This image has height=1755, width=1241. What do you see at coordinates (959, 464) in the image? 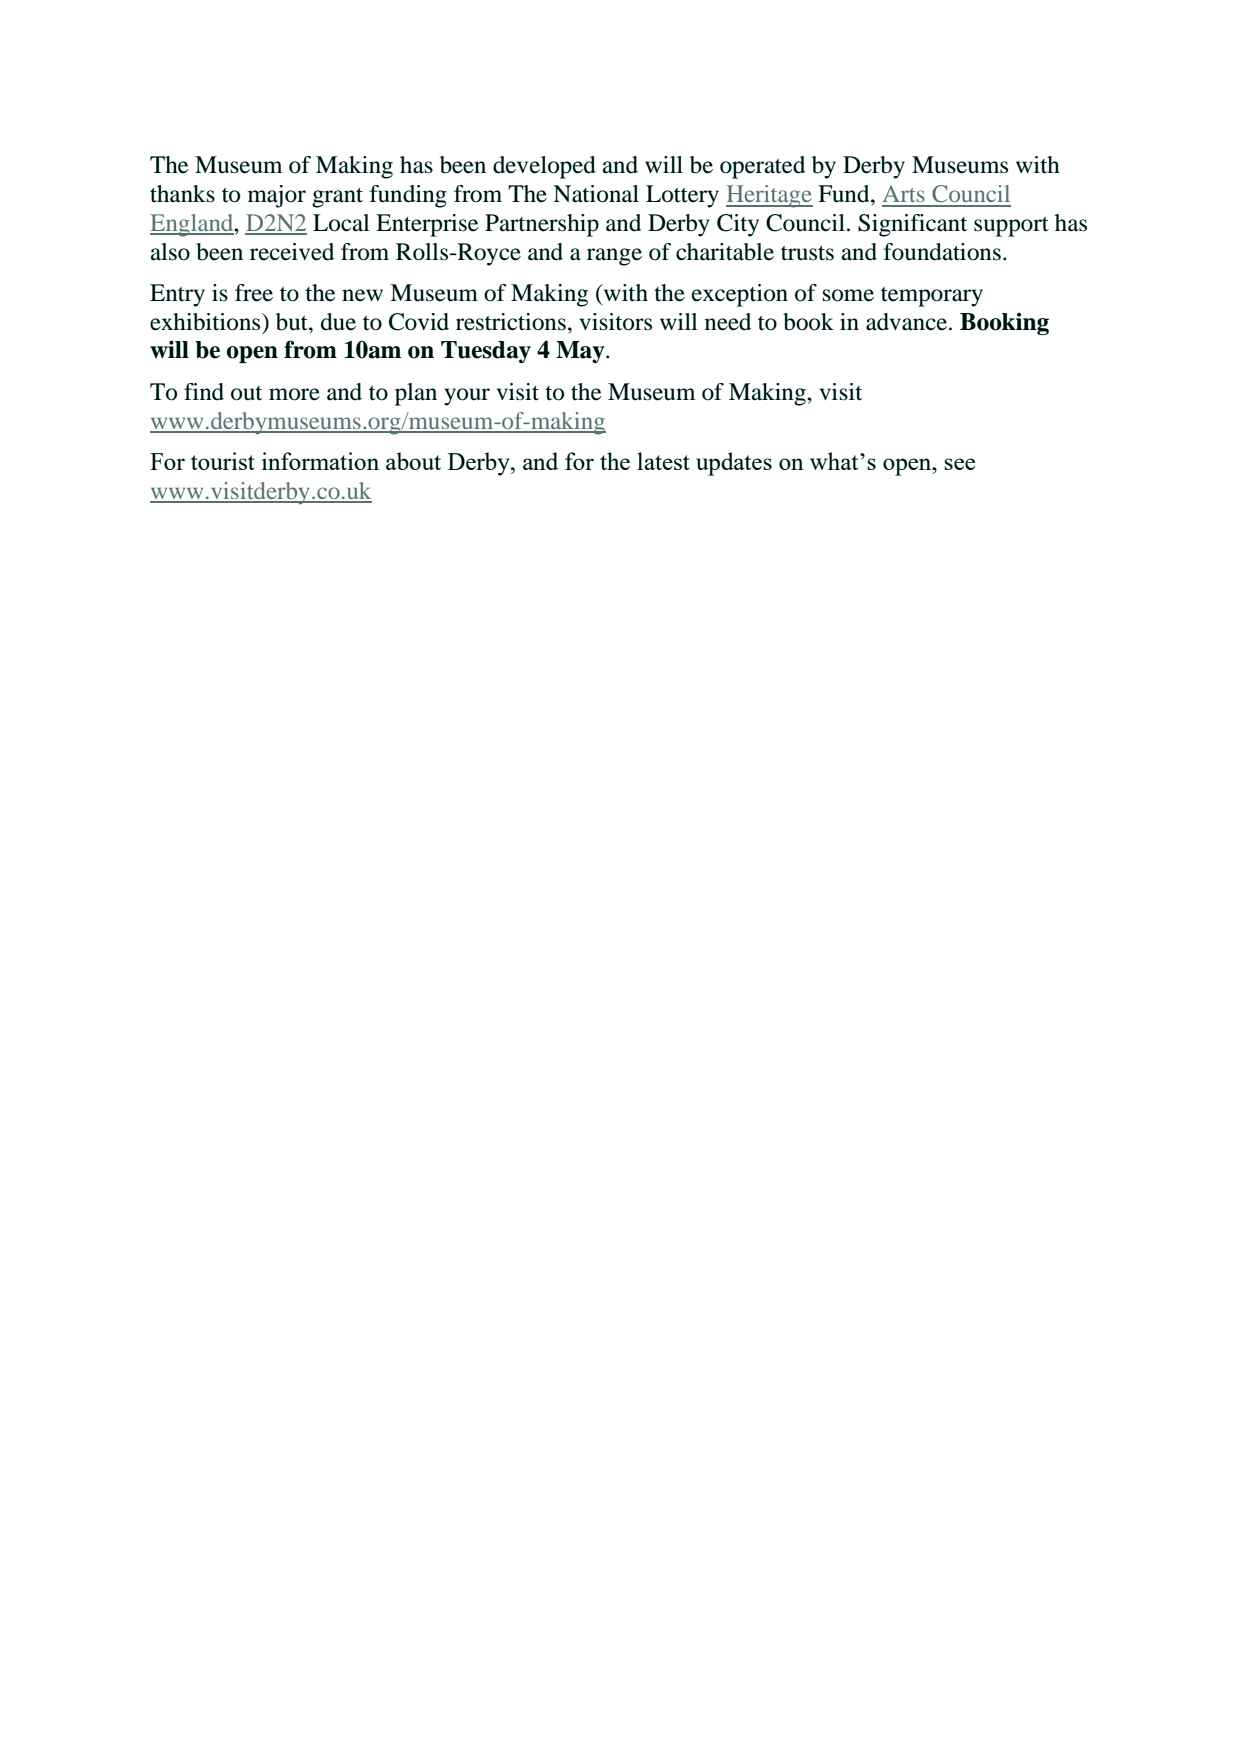
I see `see` at bounding box center [959, 464].
